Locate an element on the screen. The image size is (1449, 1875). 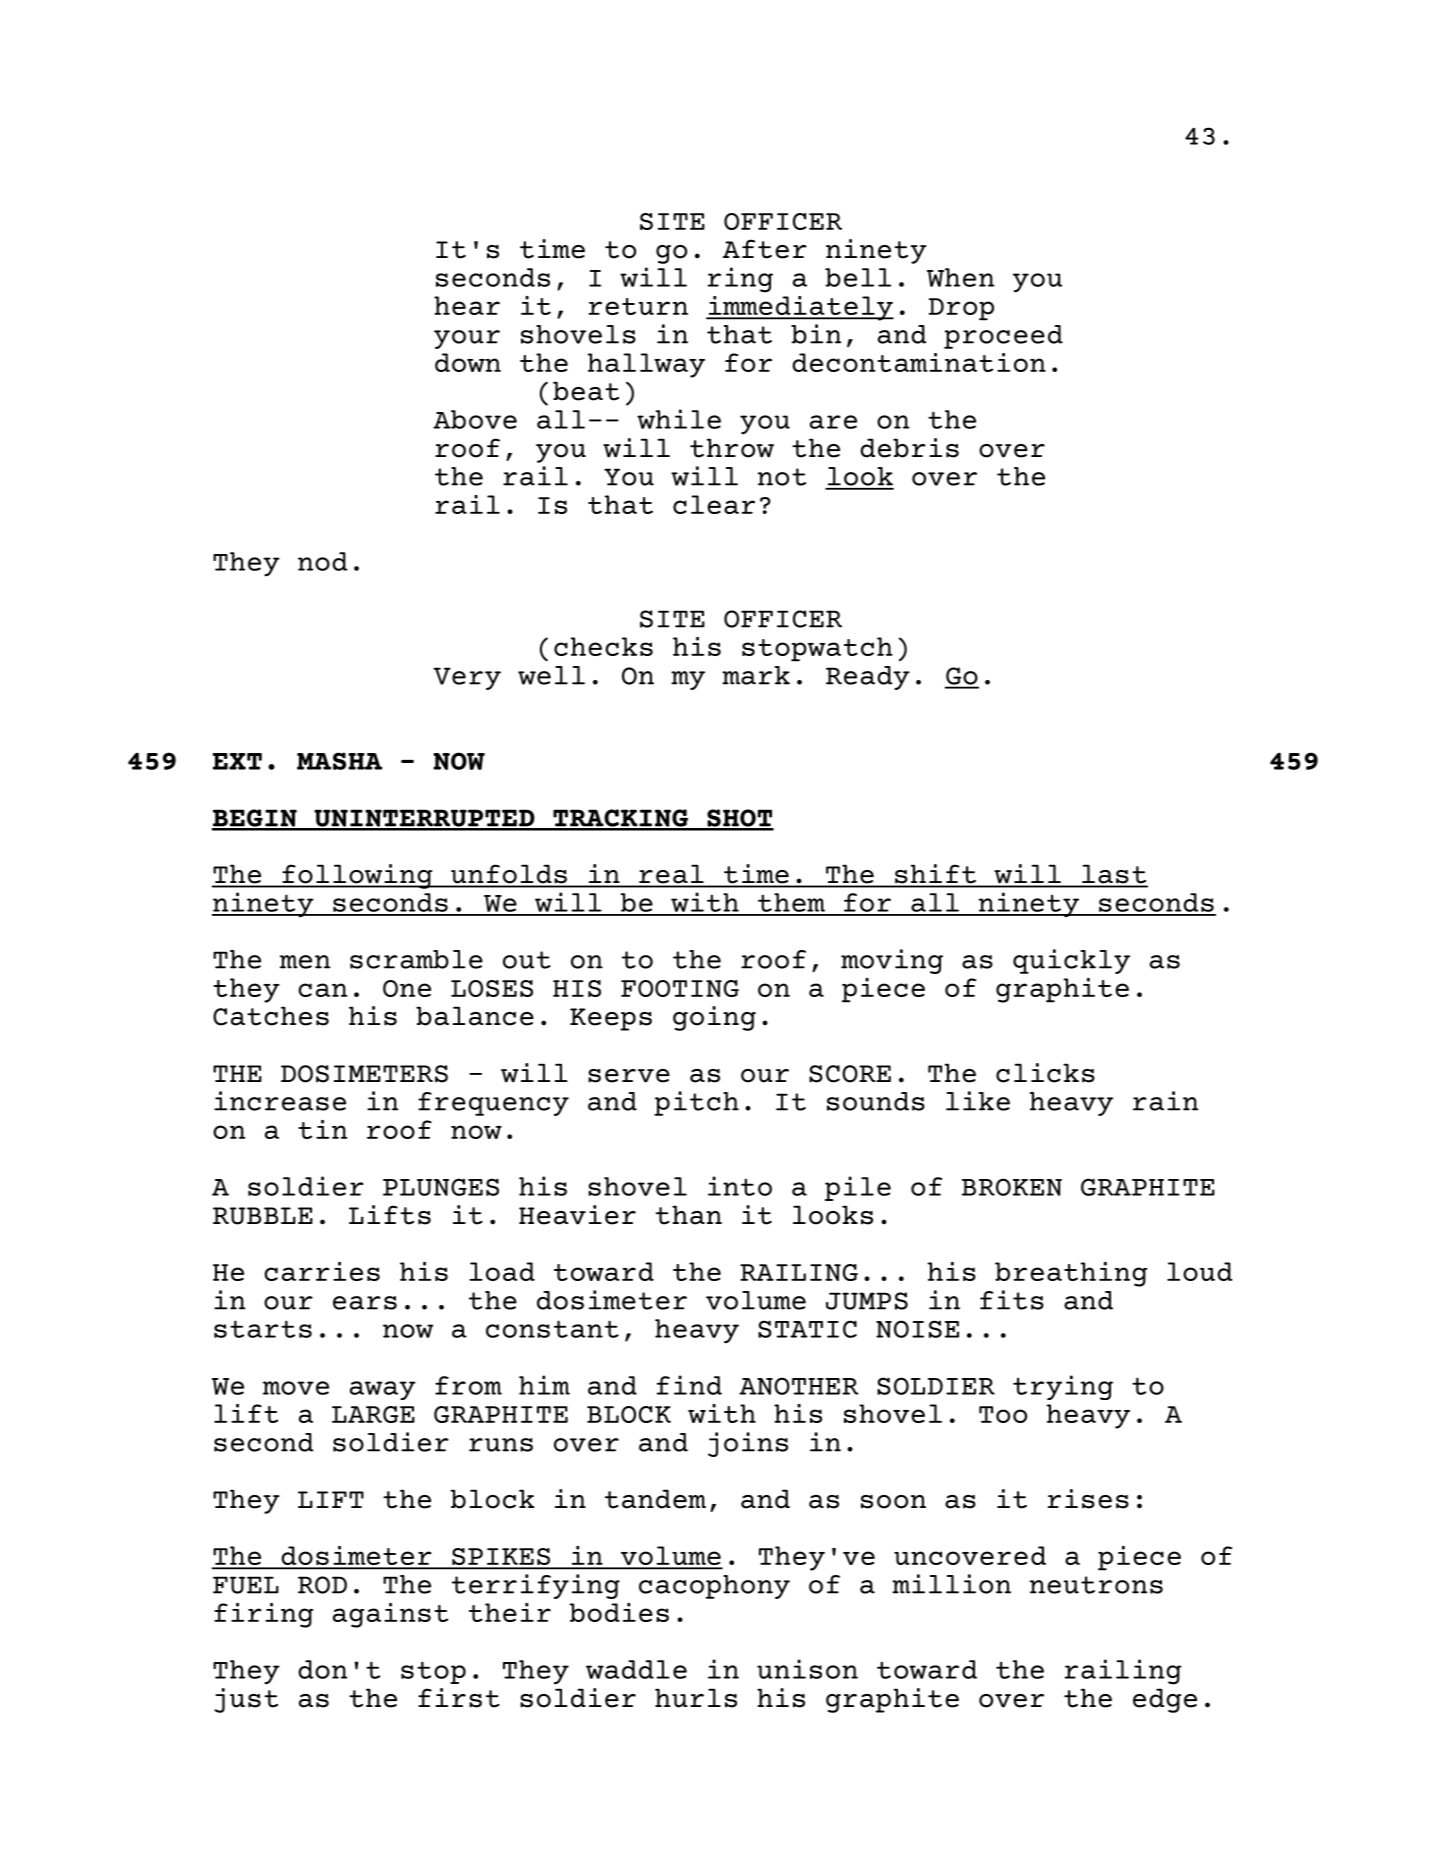
proceed is located at coordinates (1003, 337).
